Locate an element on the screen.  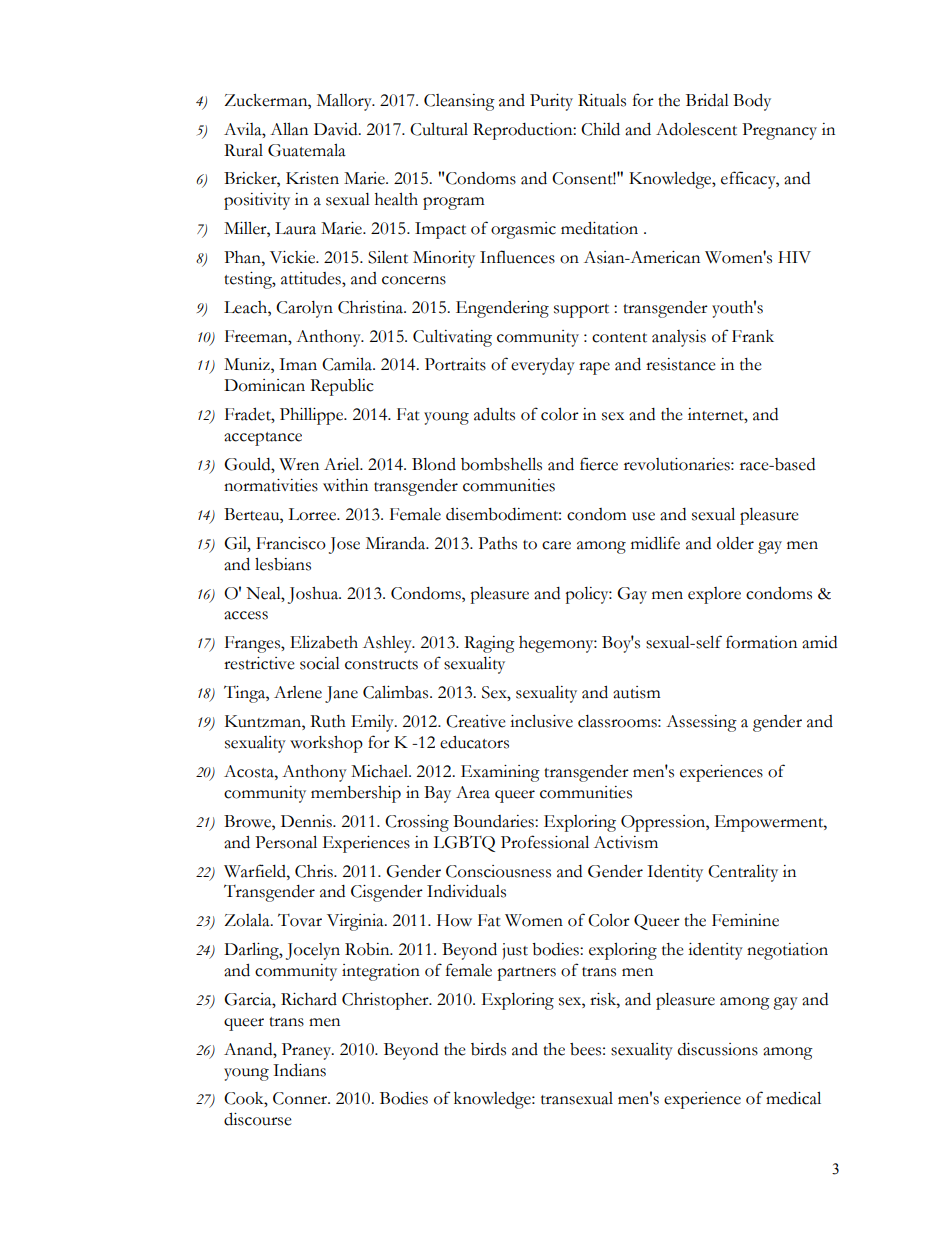
Centrality is located at coordinates (743, 873).
